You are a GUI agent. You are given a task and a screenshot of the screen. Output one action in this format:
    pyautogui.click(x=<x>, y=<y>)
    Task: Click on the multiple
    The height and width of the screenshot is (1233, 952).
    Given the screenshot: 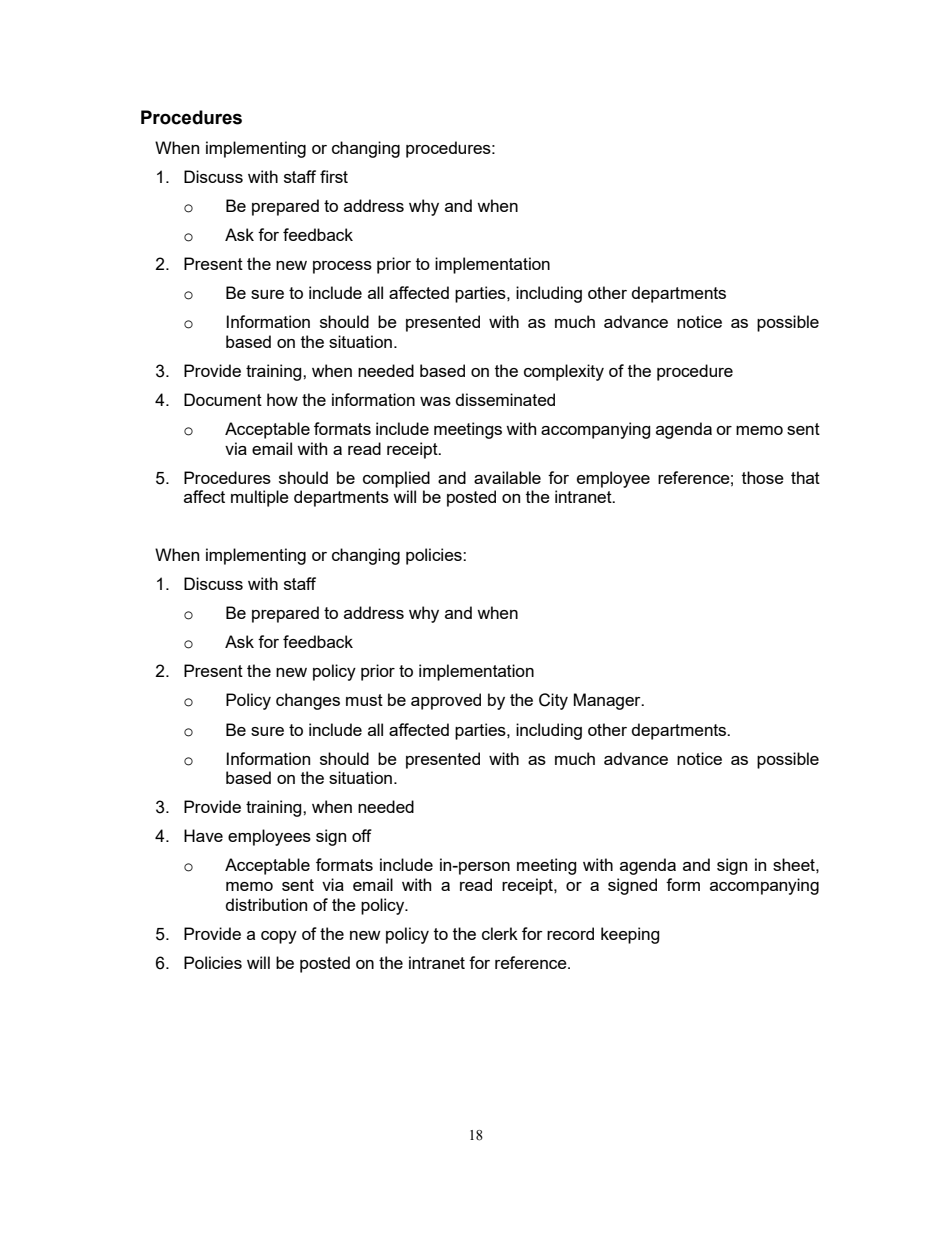 What is the action you would take?
    pyautogui.click(x=260, y=498)
